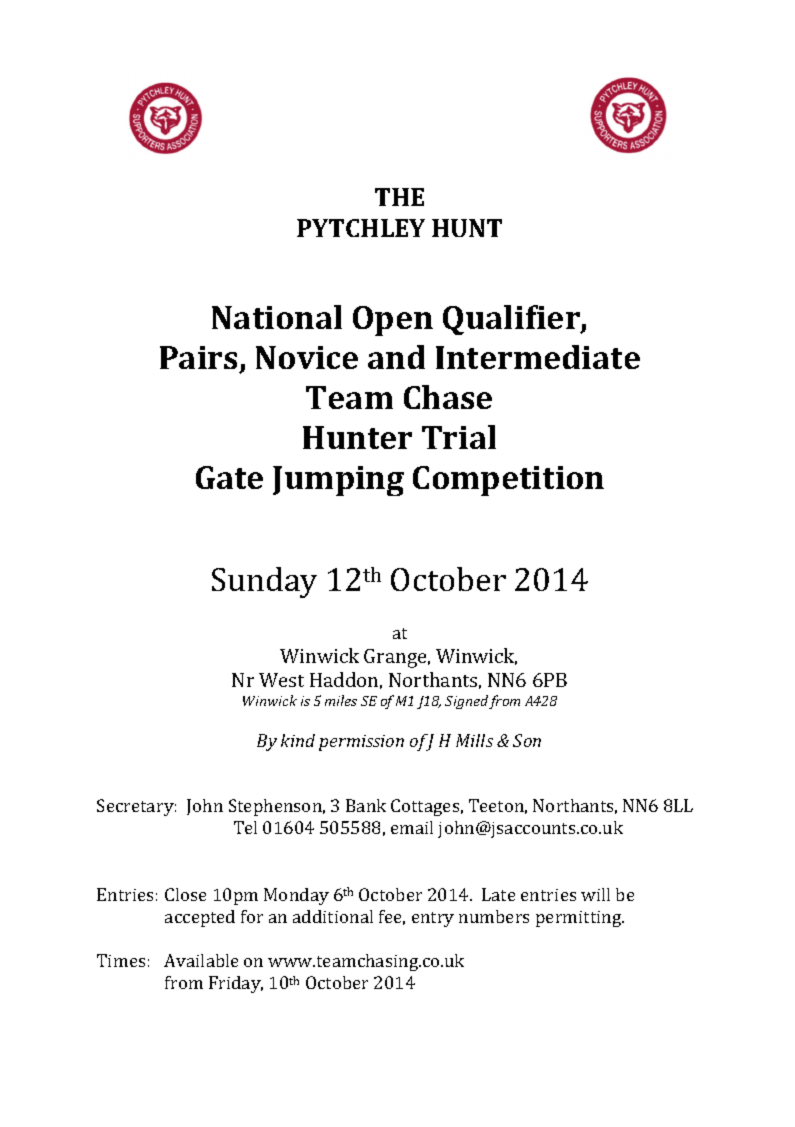  What do you see at coordinates (281, 680) in the screenshot?
I see `West` at bounding box center [281, 680].
